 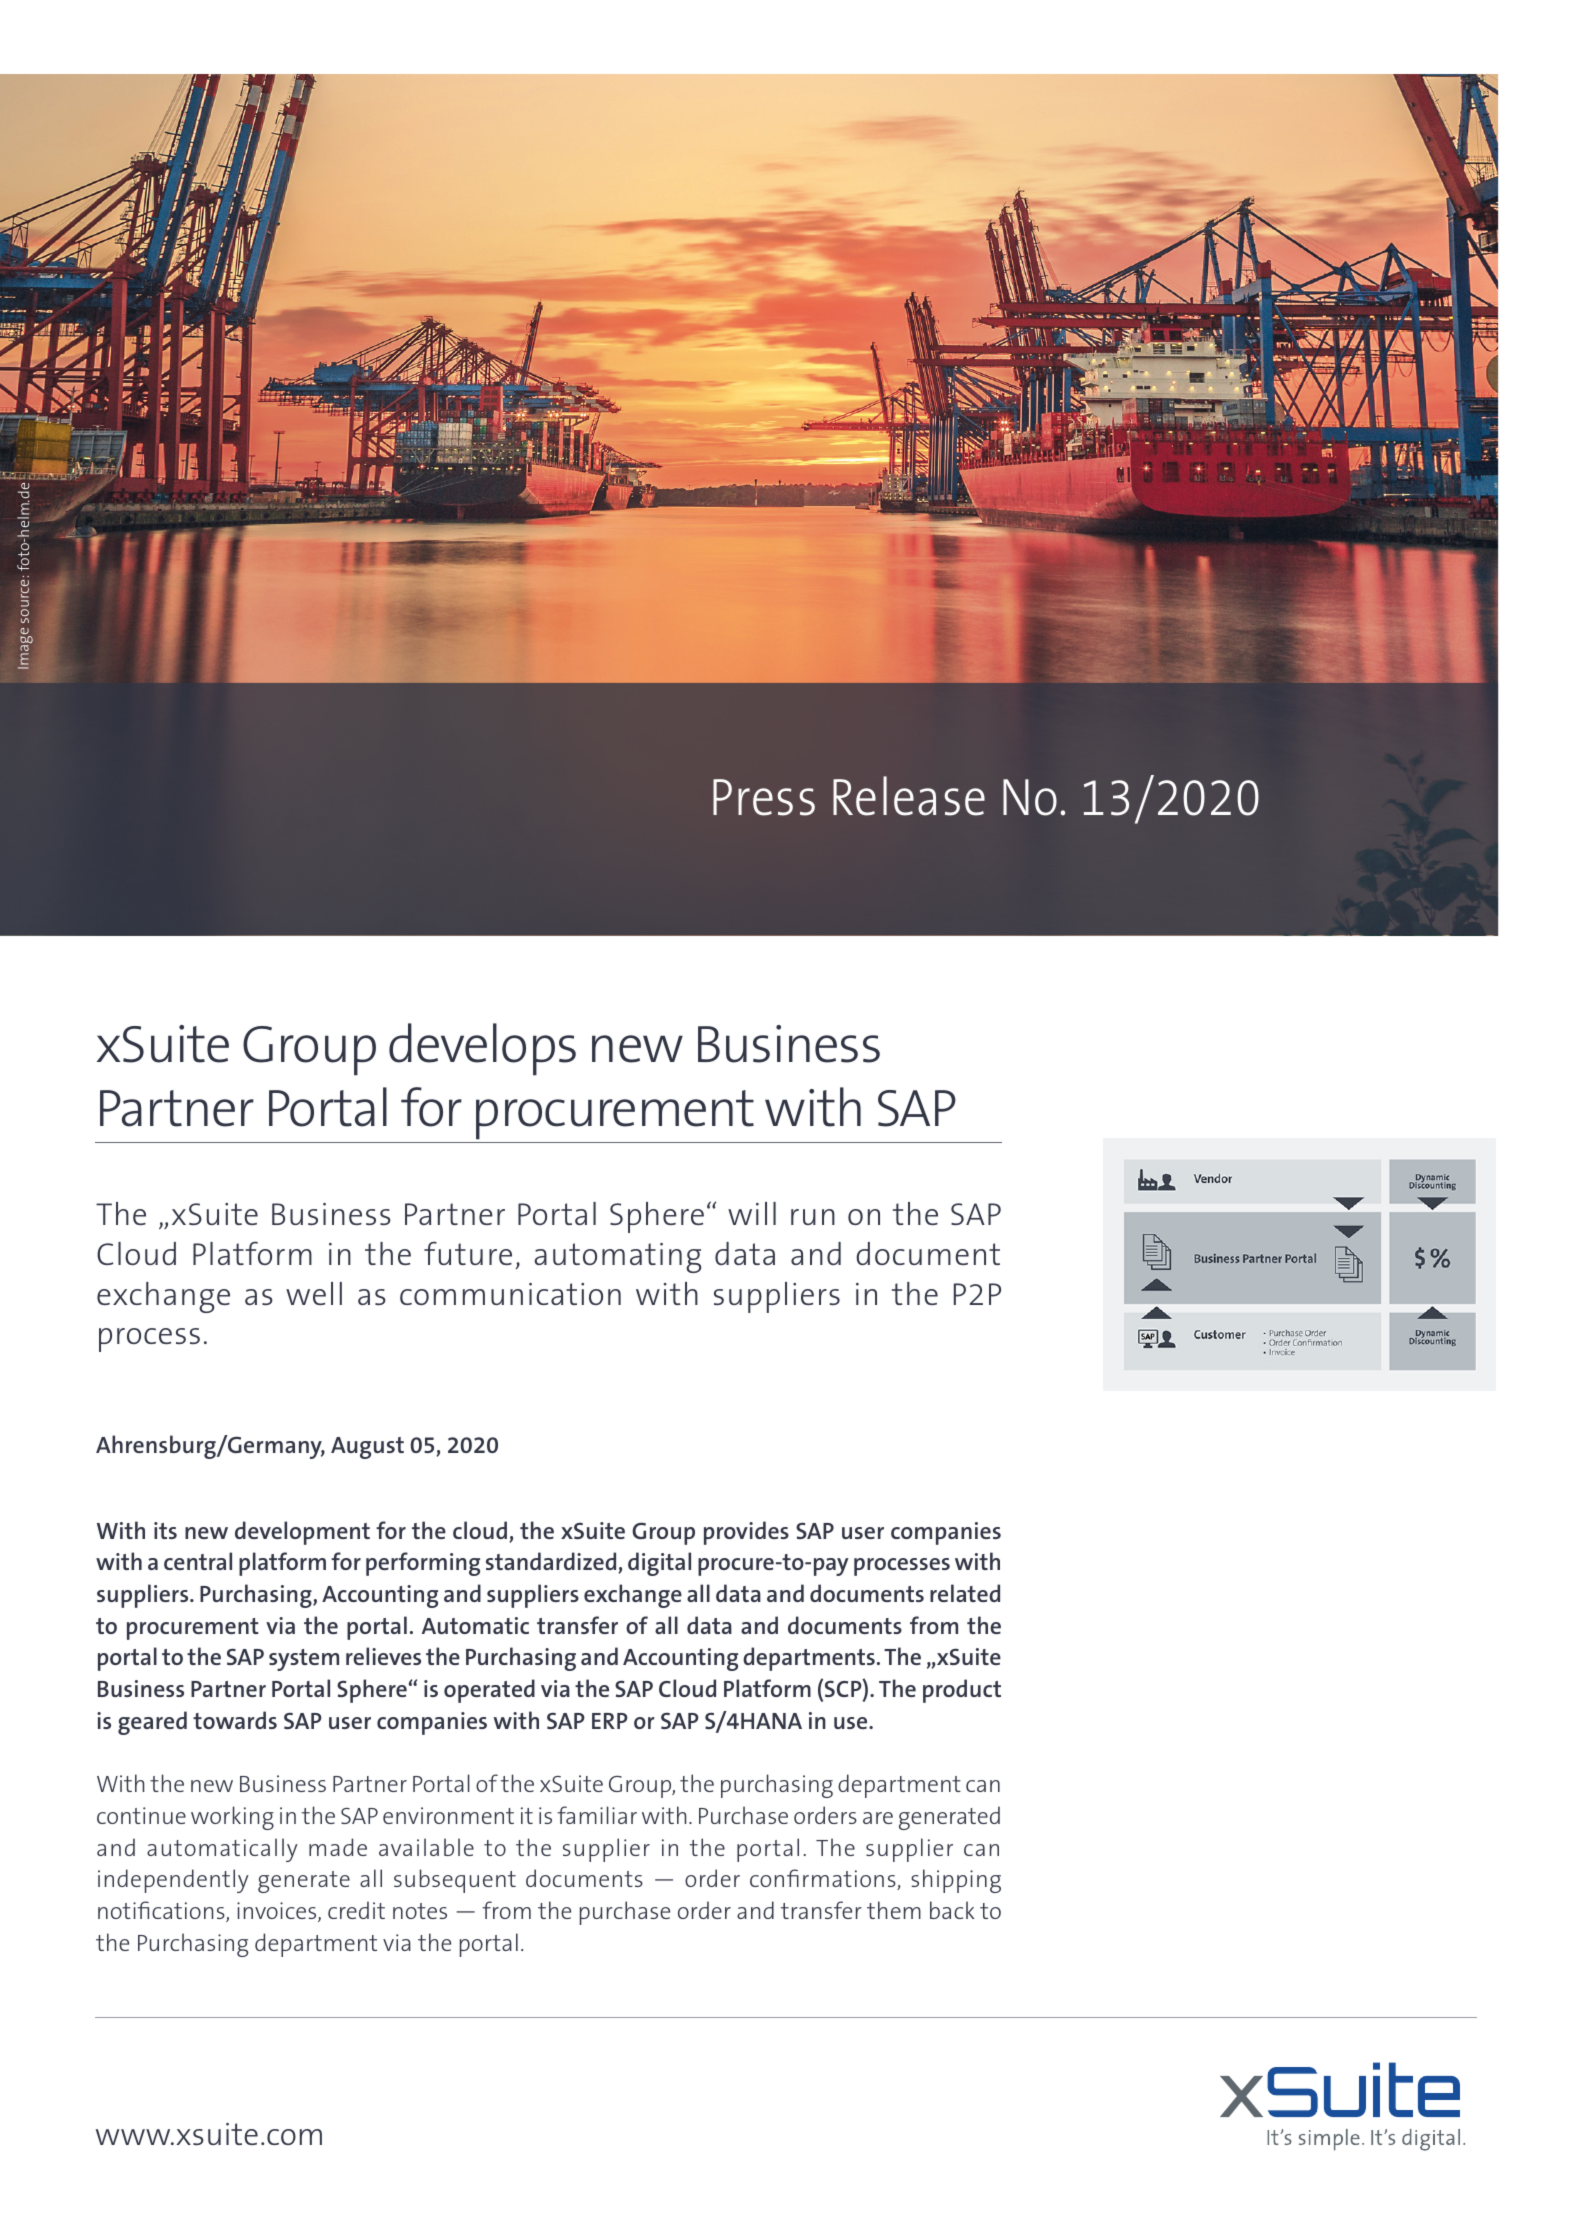 What do you see at coordinates (746, 1533) in the page?
I see `provides` at bounding box center [746, 1533].
